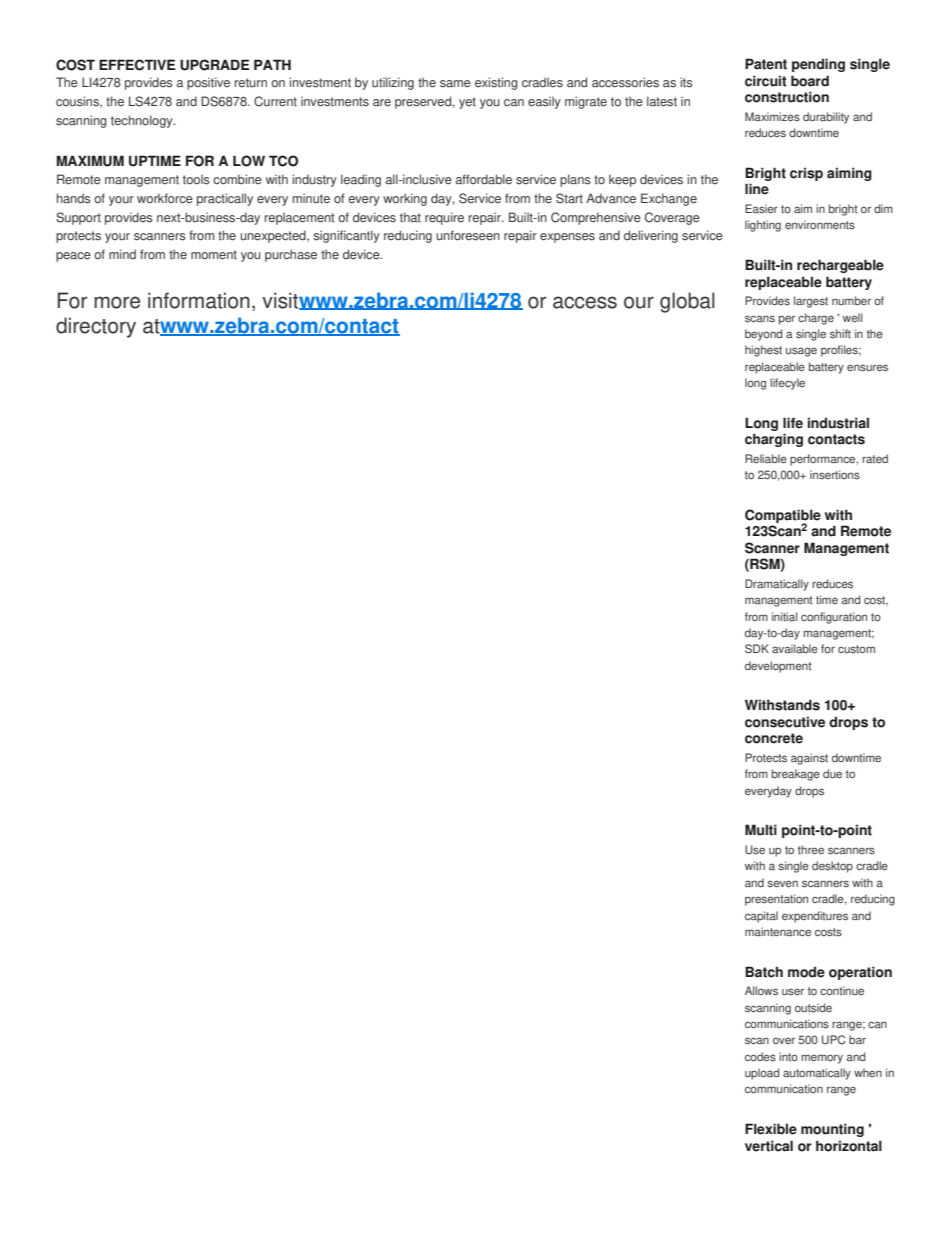  Describe the element at coordinates (467, 103) in the screenshot. I see `yet` at that location.
